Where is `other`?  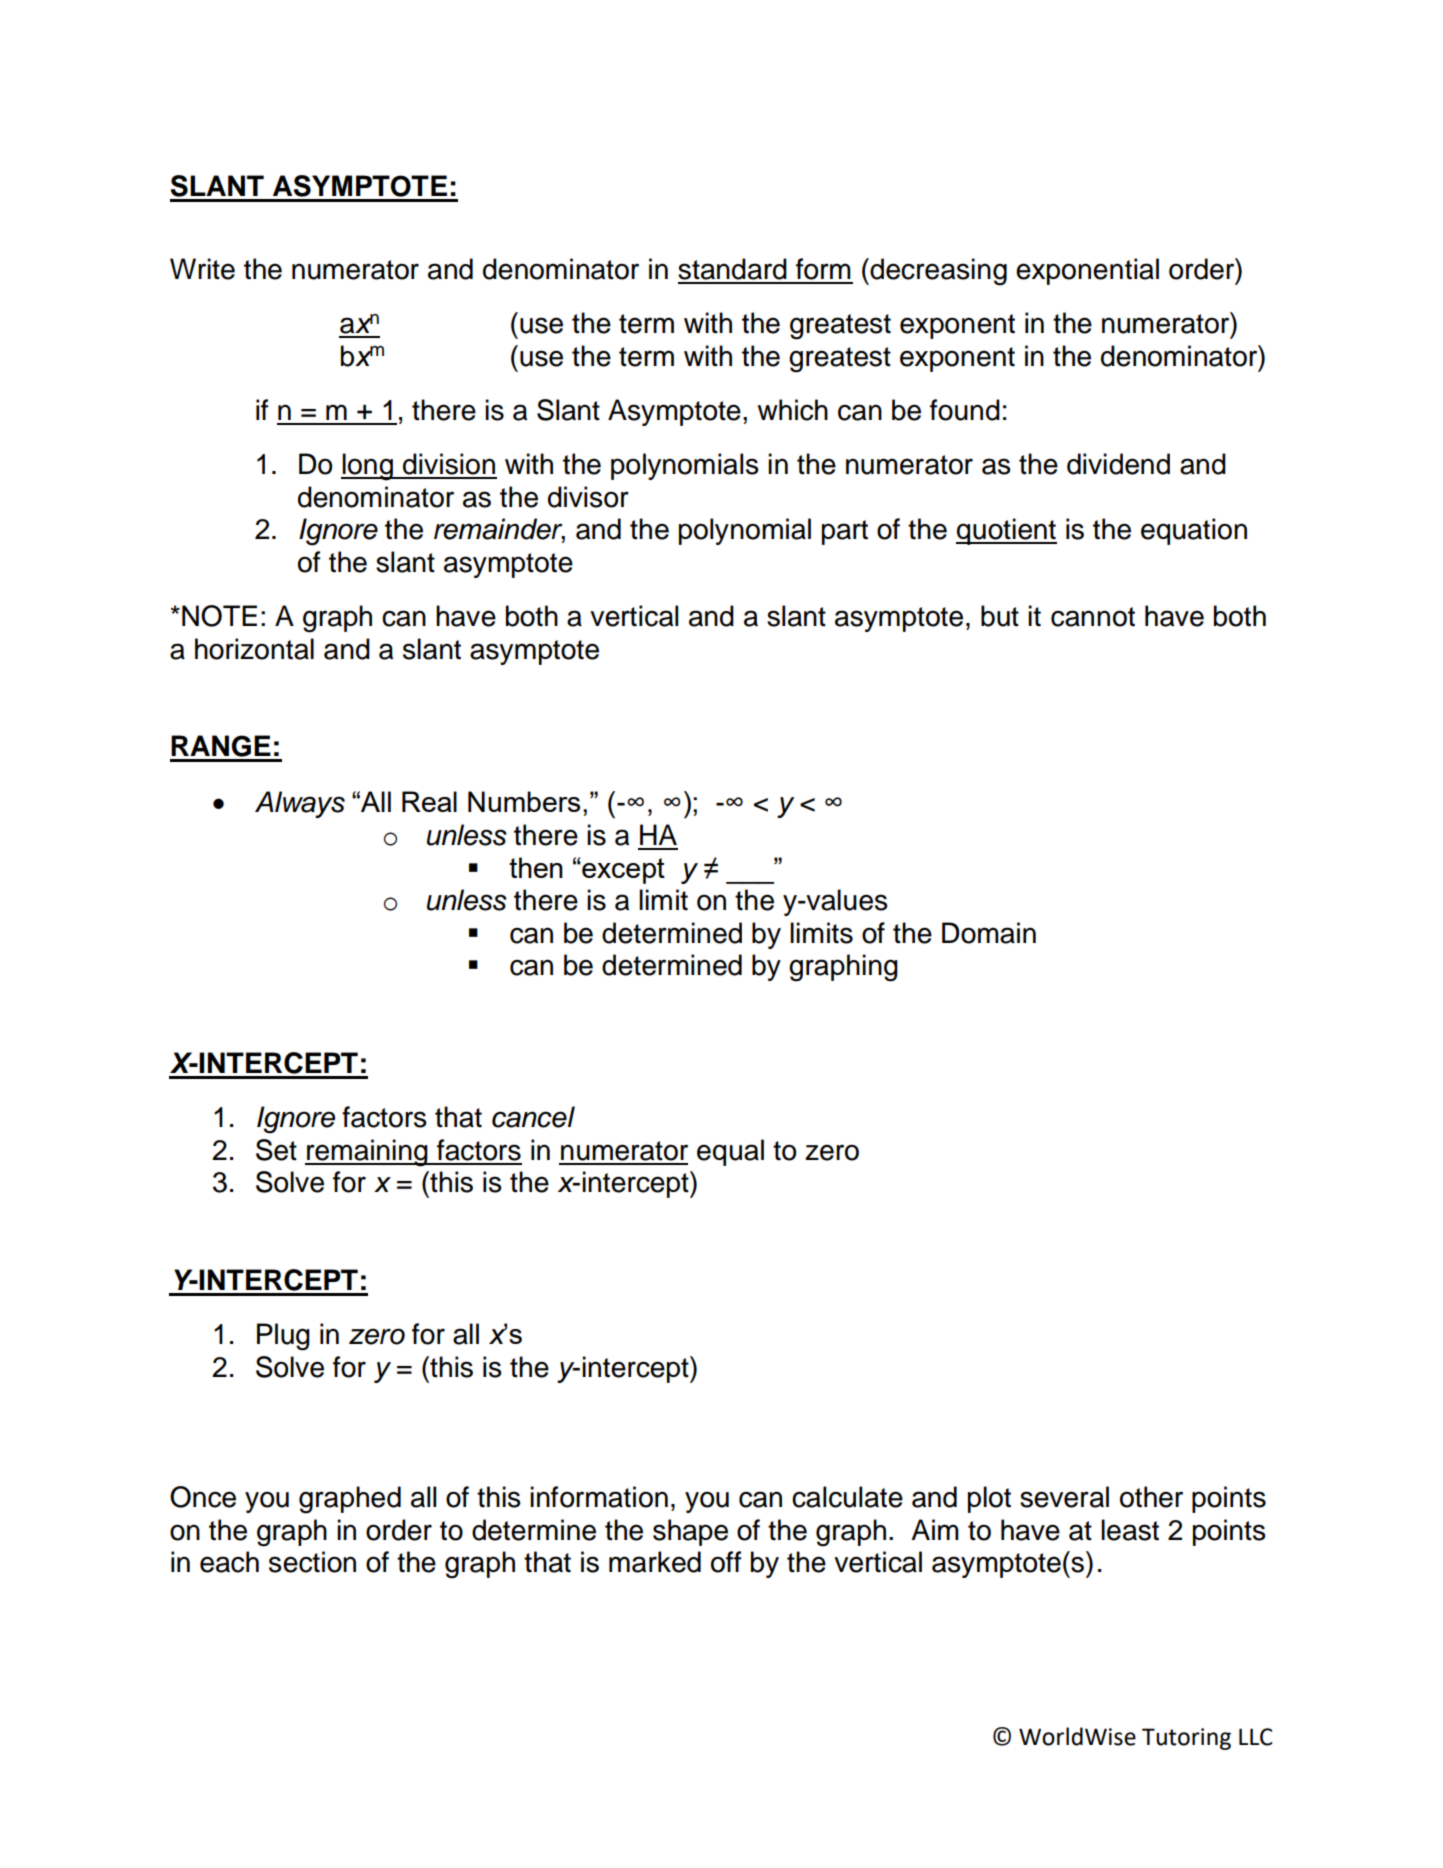
other is located at coordinates (1151, 1497).
